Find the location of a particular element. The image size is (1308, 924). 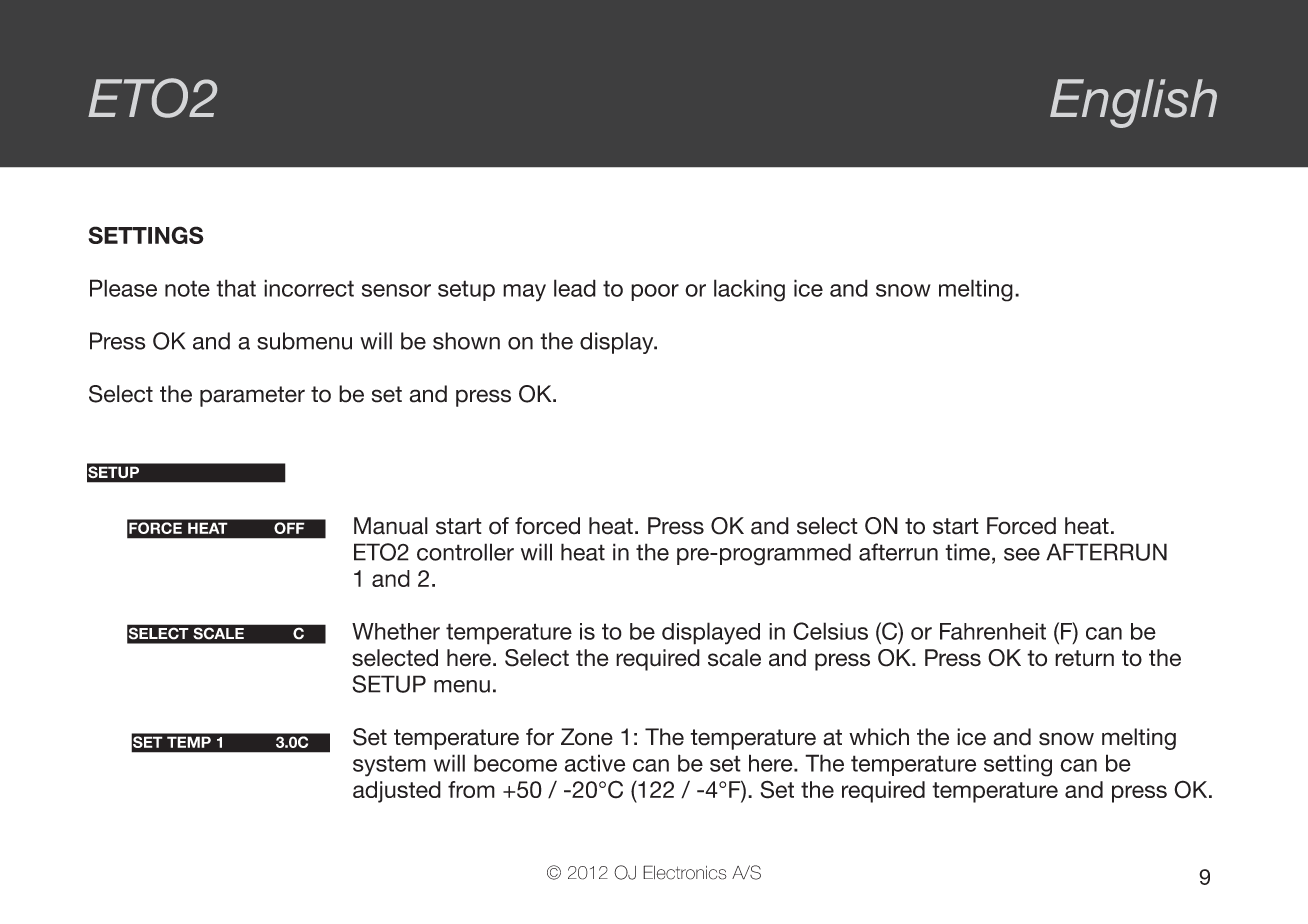

adjusted is located at coordinates (397, 792).
